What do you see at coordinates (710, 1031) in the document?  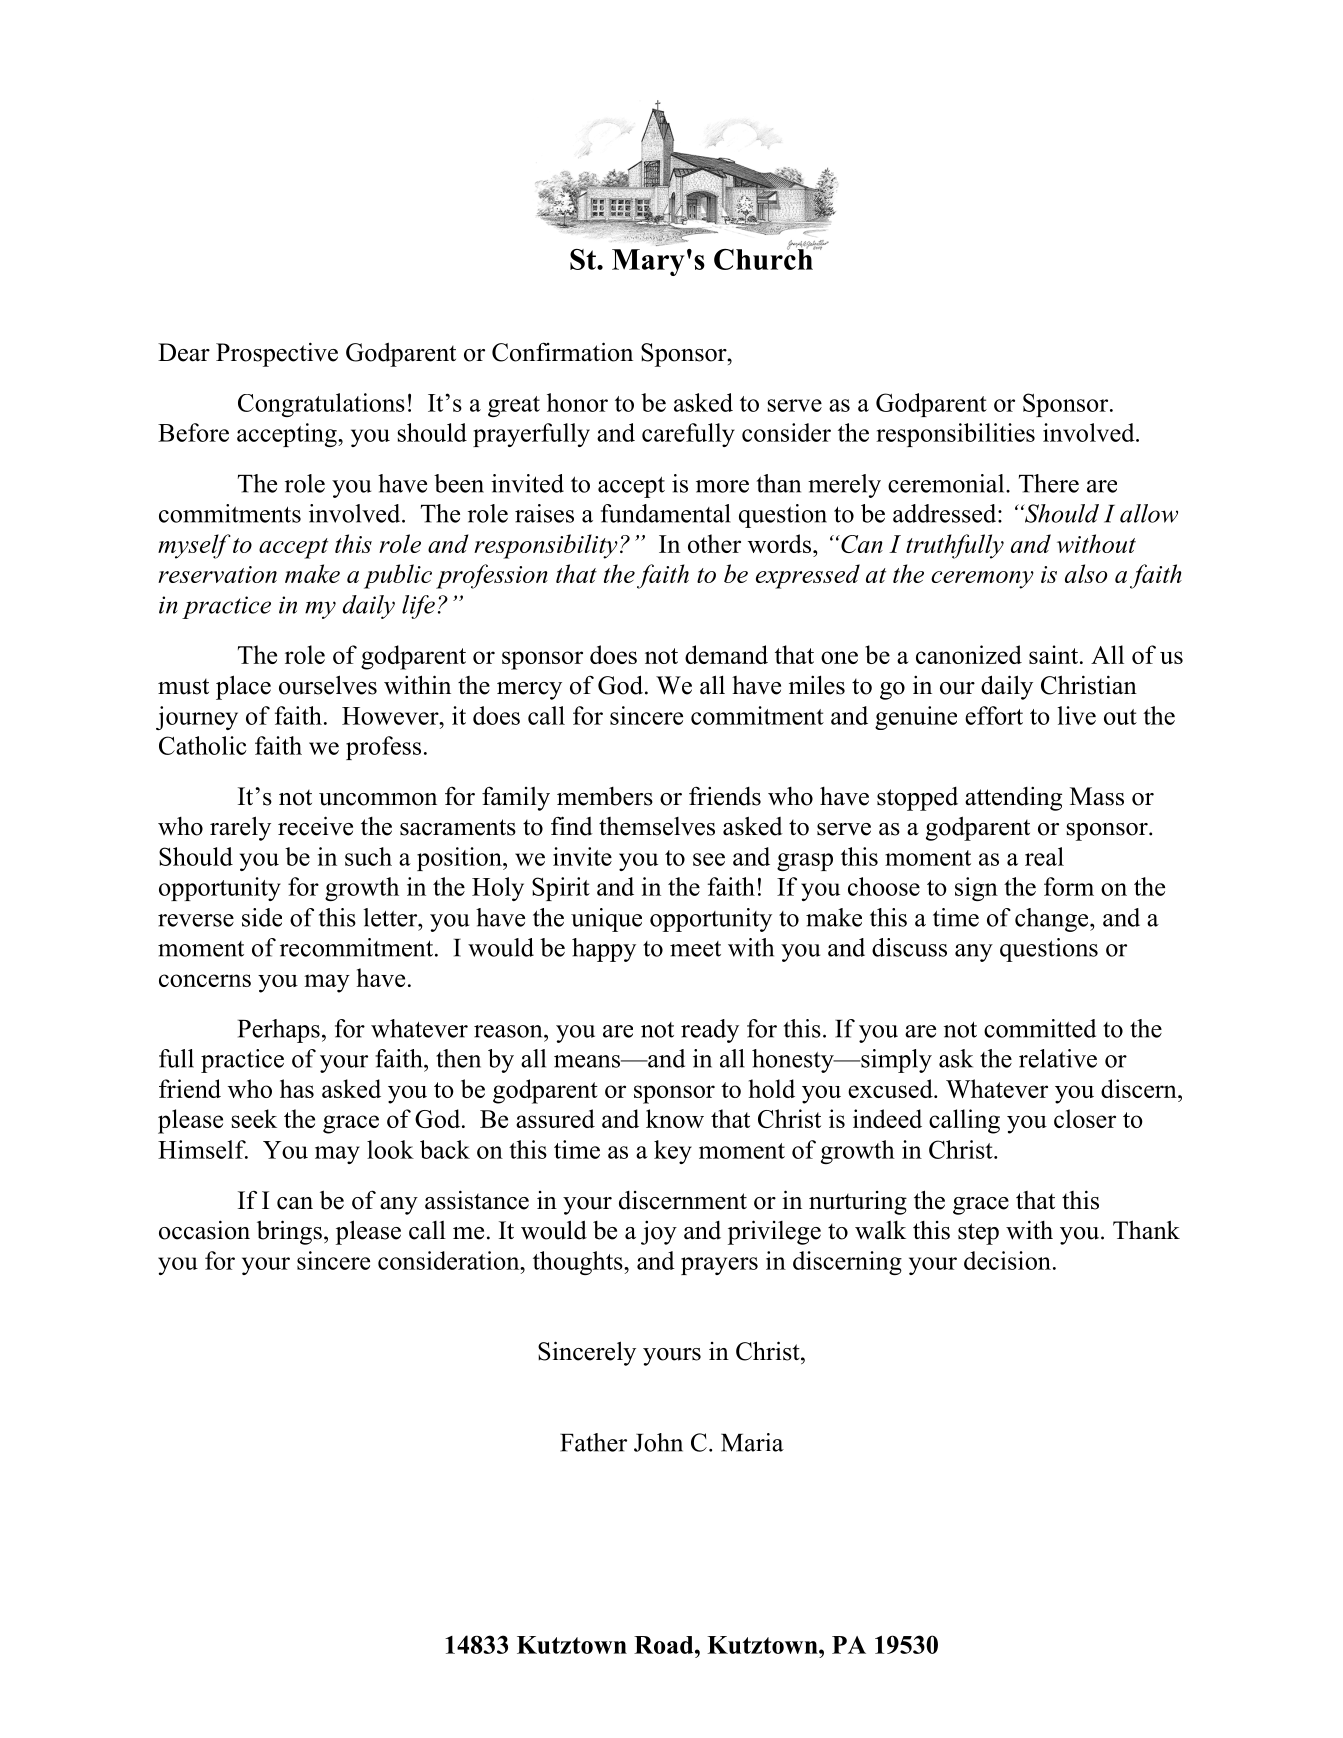 I see `ready` at bounding box center [710, 1031].
